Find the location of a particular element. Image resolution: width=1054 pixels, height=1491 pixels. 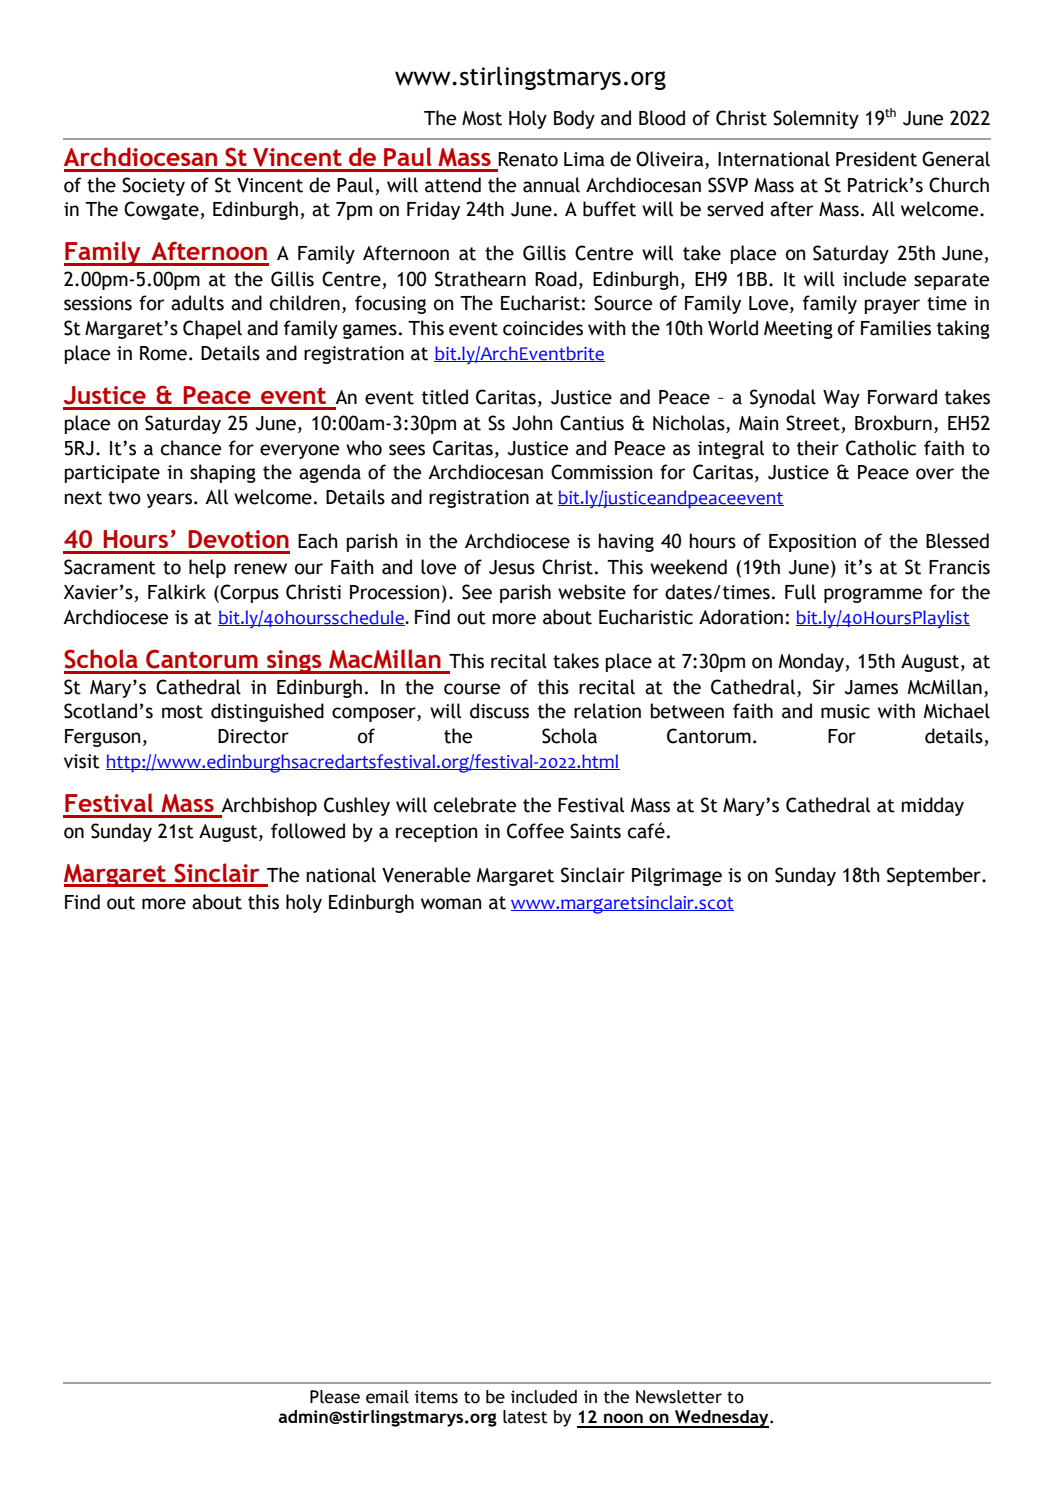

latest is located at coordinates (525, 1417).
